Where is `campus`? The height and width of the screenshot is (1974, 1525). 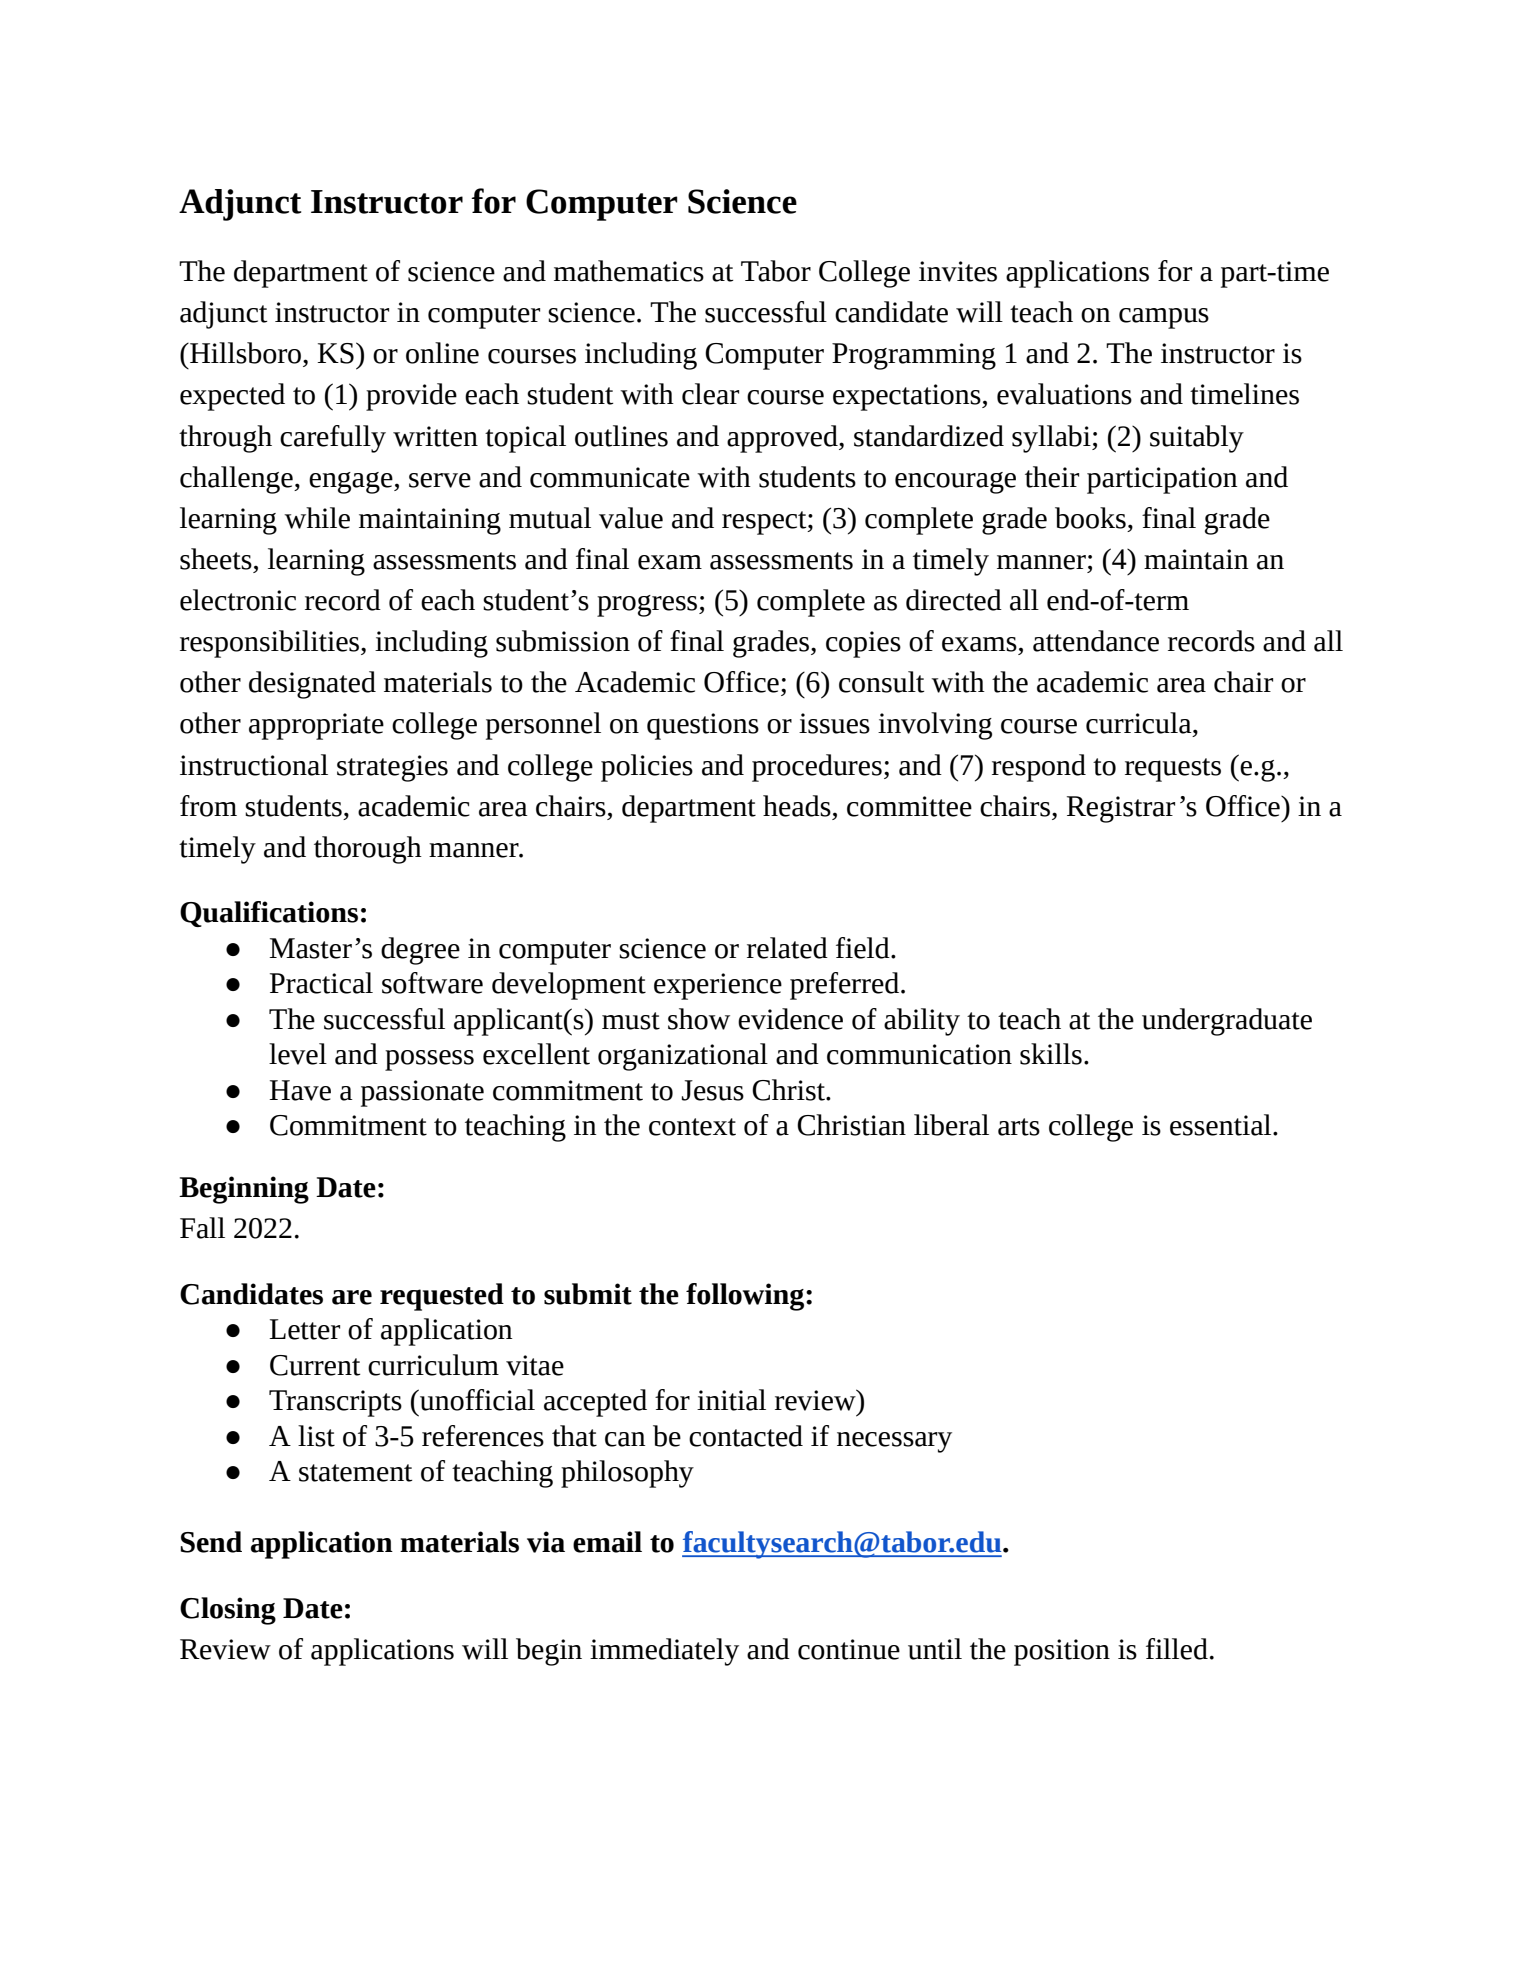
campus is located at coordinates (1164, 318).
